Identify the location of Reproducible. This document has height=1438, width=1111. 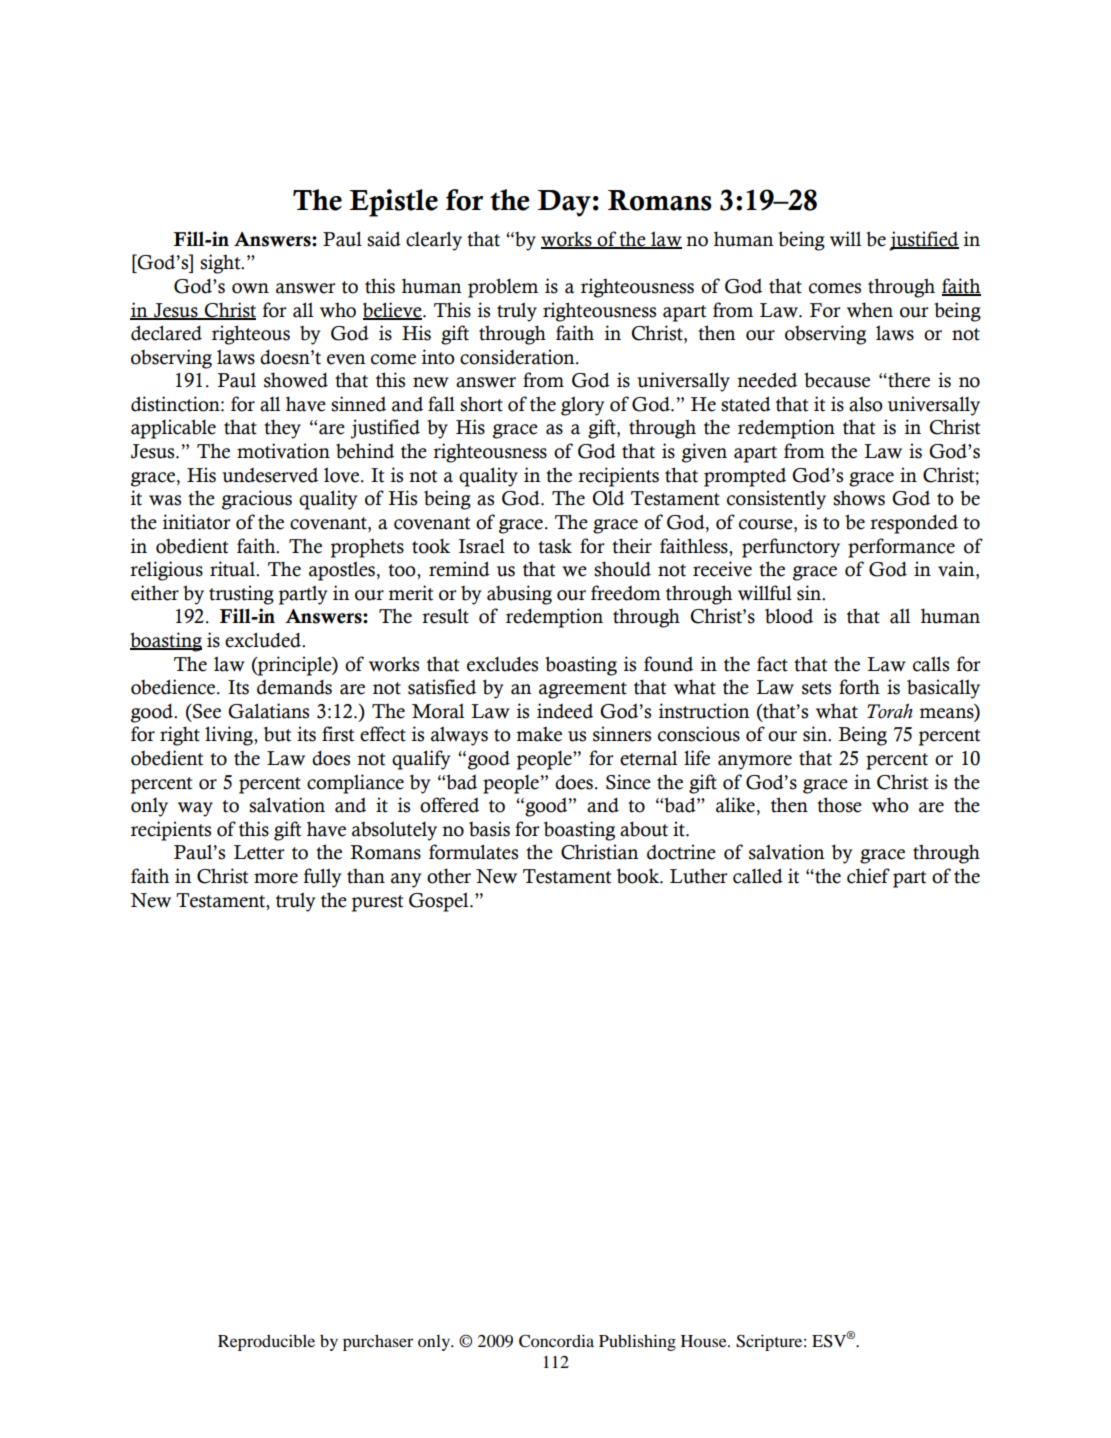
(266, 1342).
